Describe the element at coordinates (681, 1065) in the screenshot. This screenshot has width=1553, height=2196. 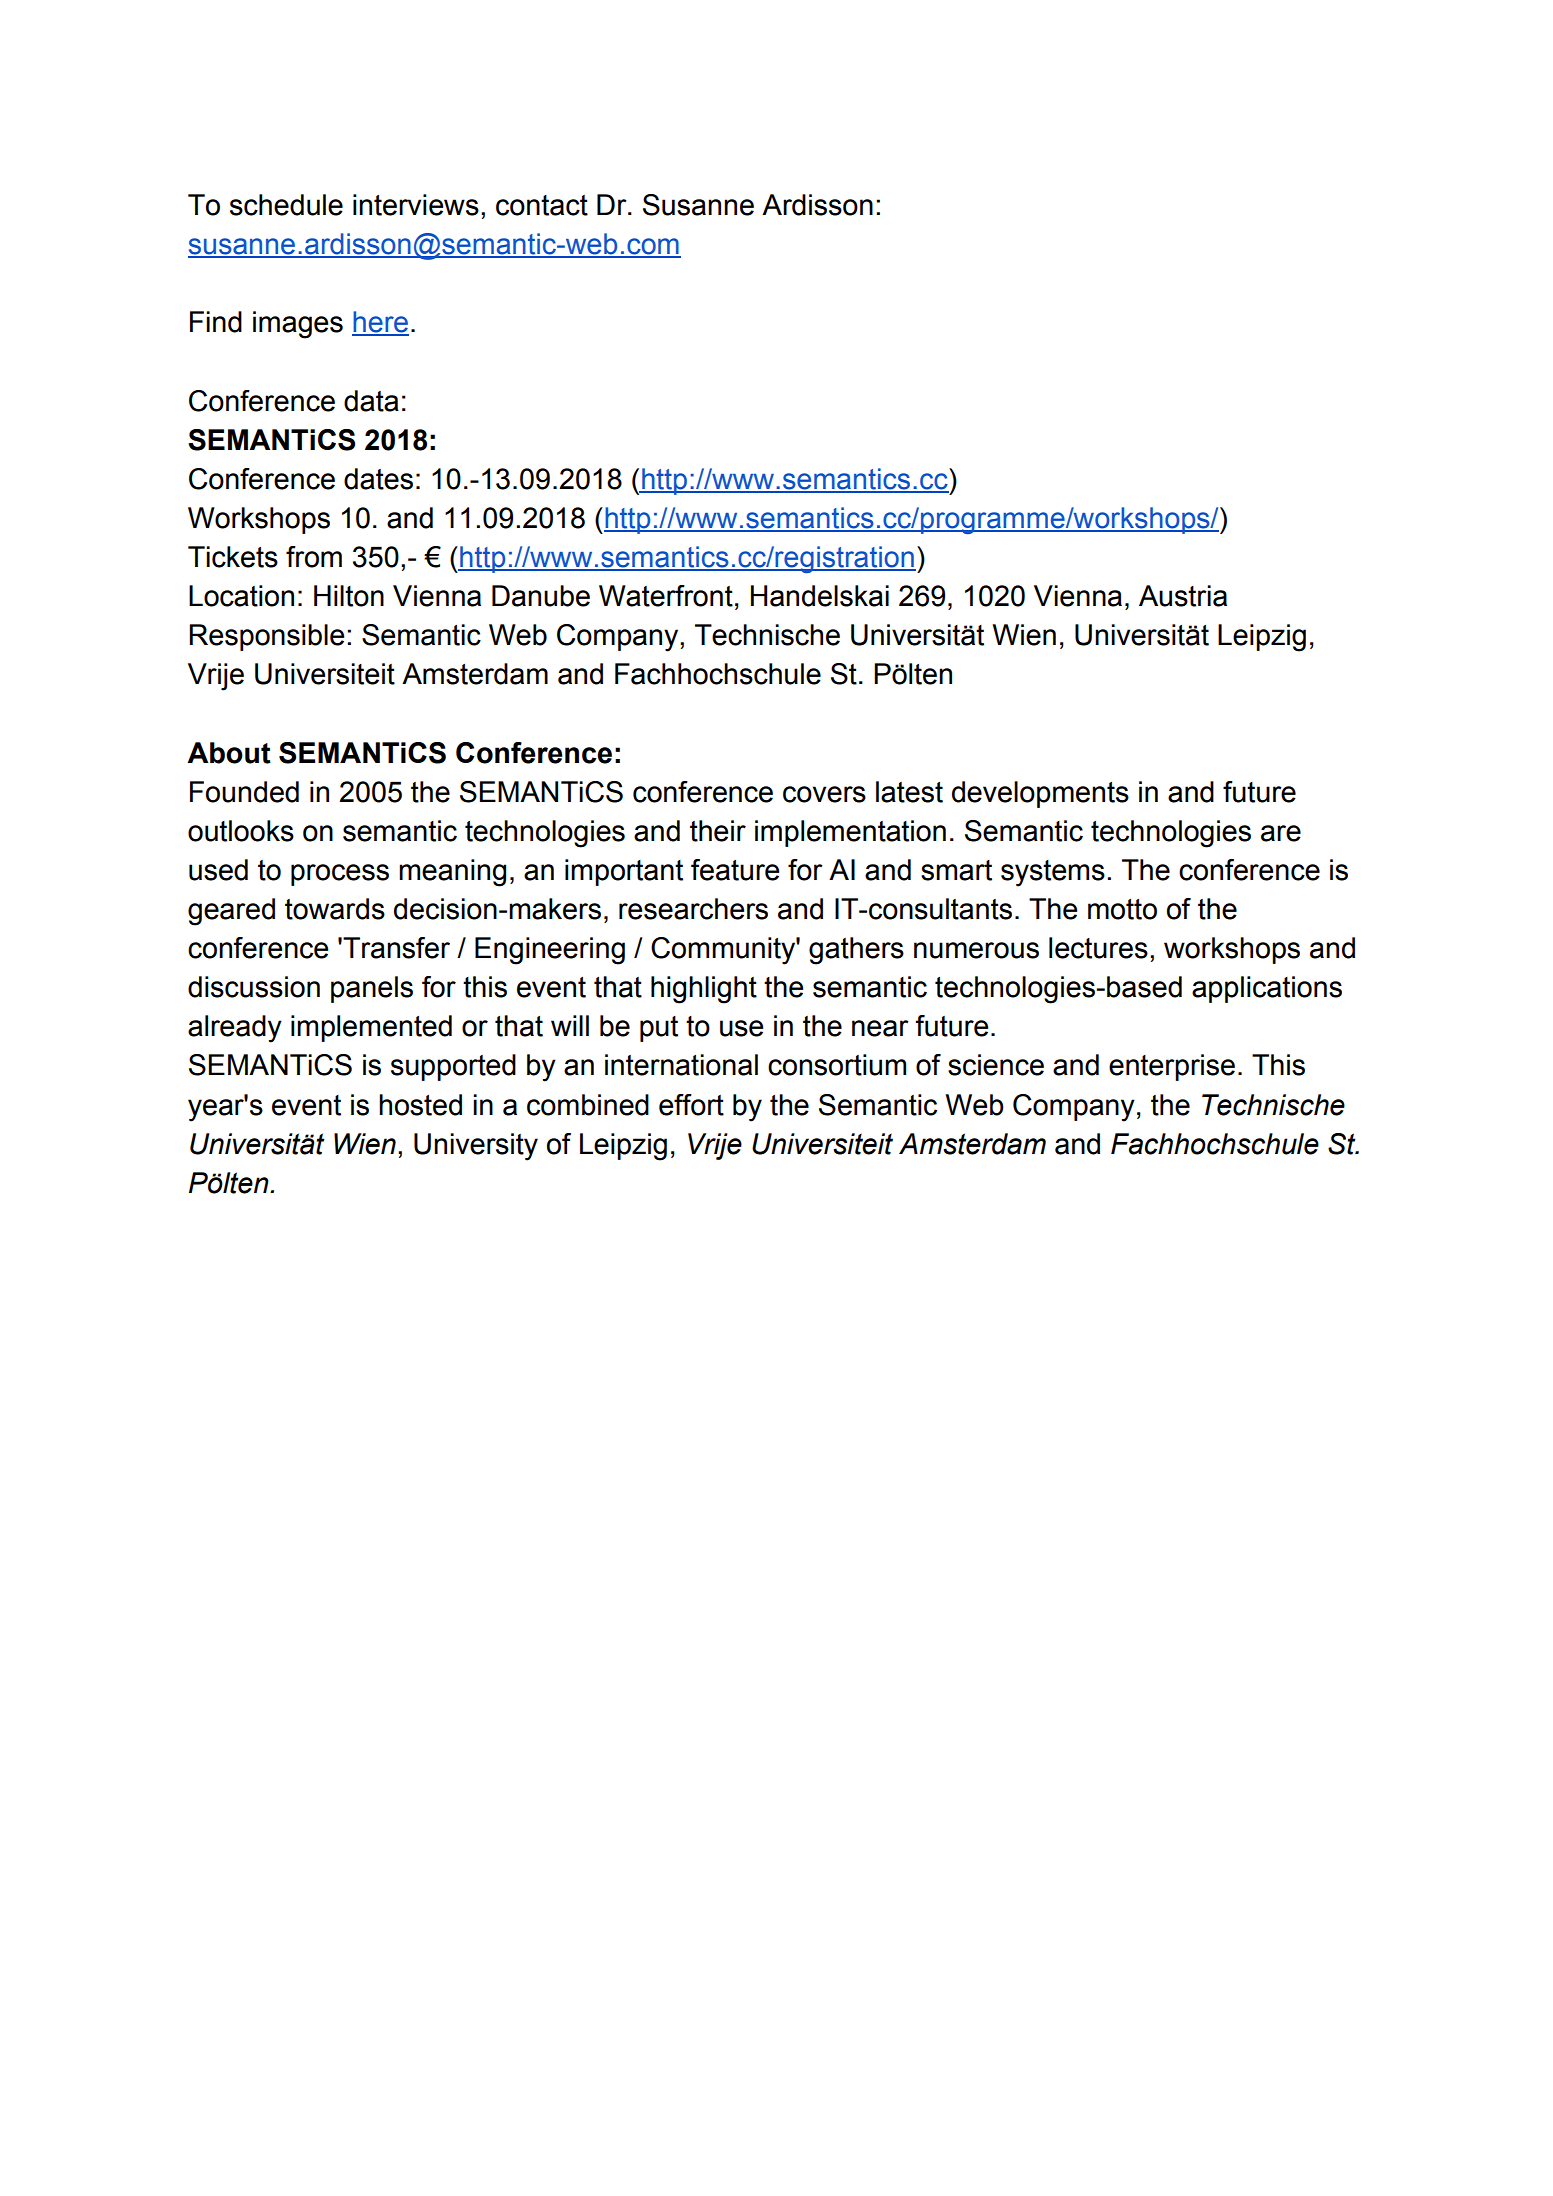
I see `international` at that location.
